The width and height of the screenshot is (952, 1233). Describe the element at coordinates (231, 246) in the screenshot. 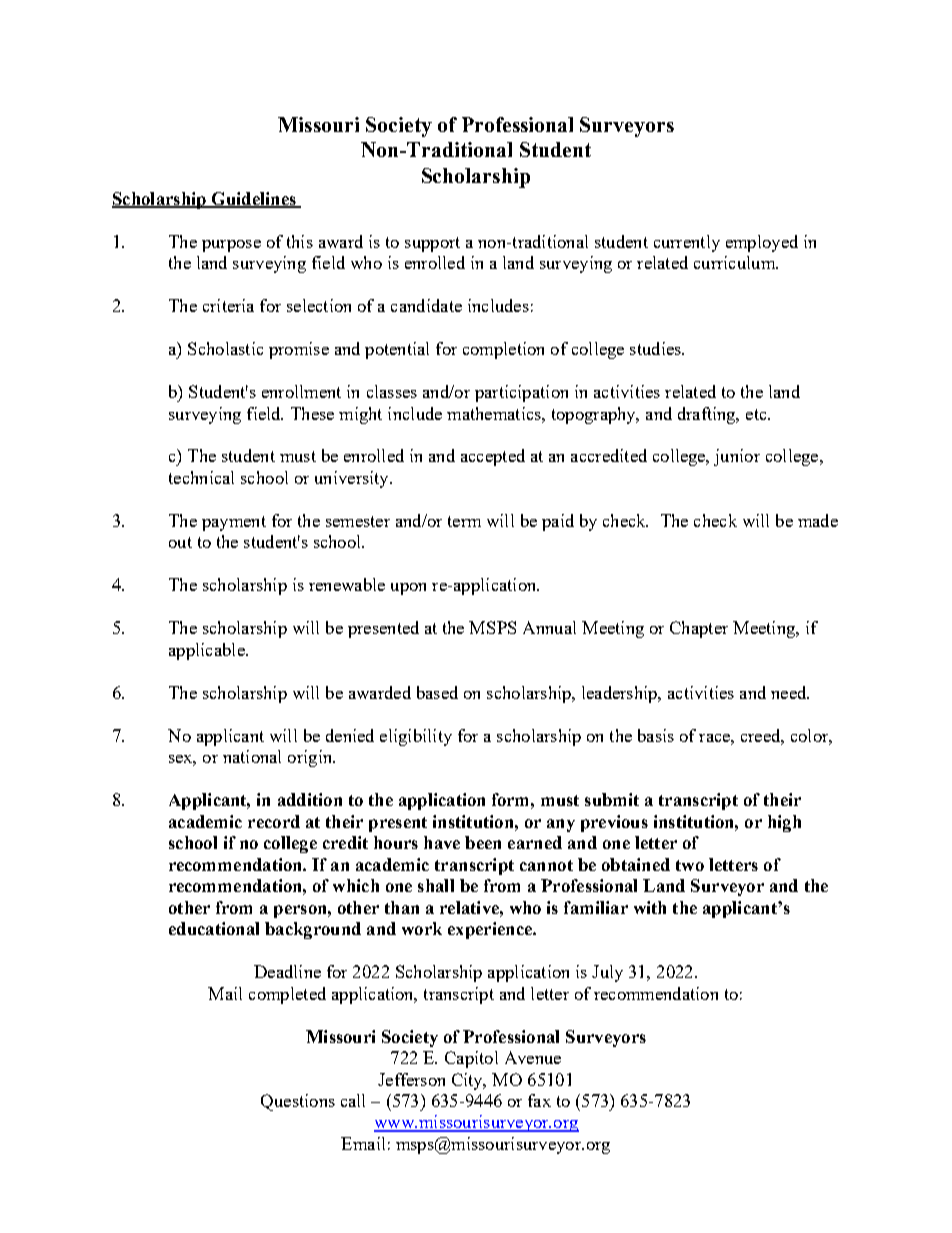

I see `purpose` at that location.
